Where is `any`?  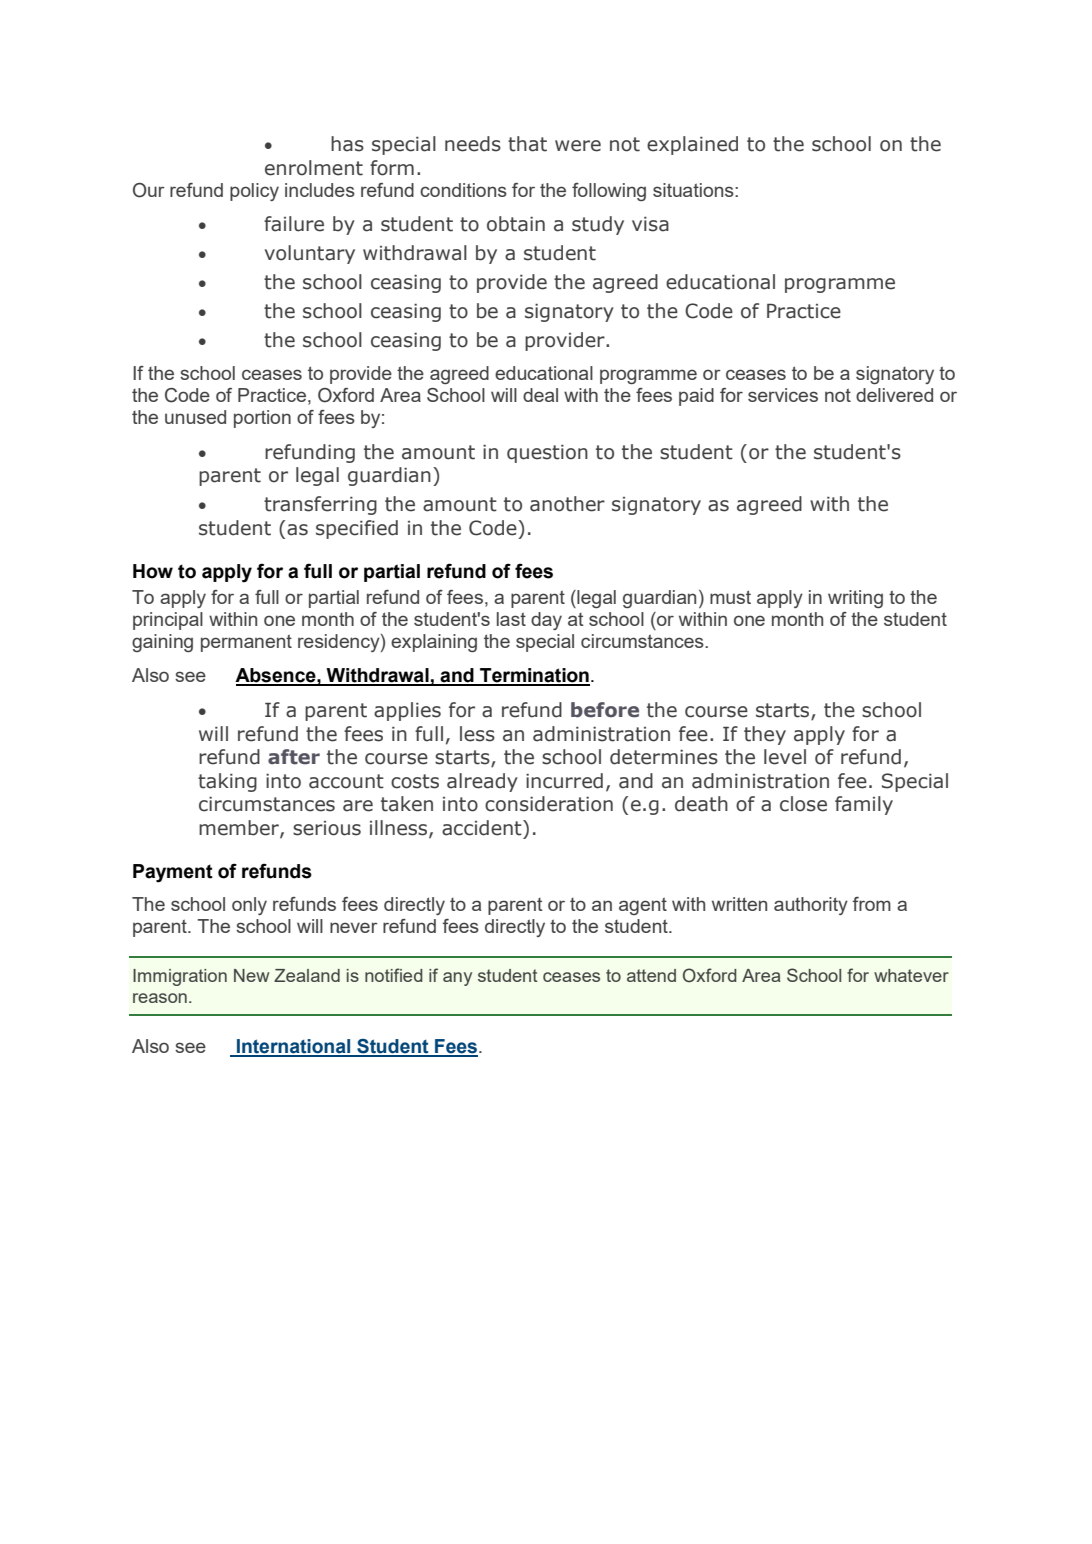
any is located at coordinates (457, 979).
